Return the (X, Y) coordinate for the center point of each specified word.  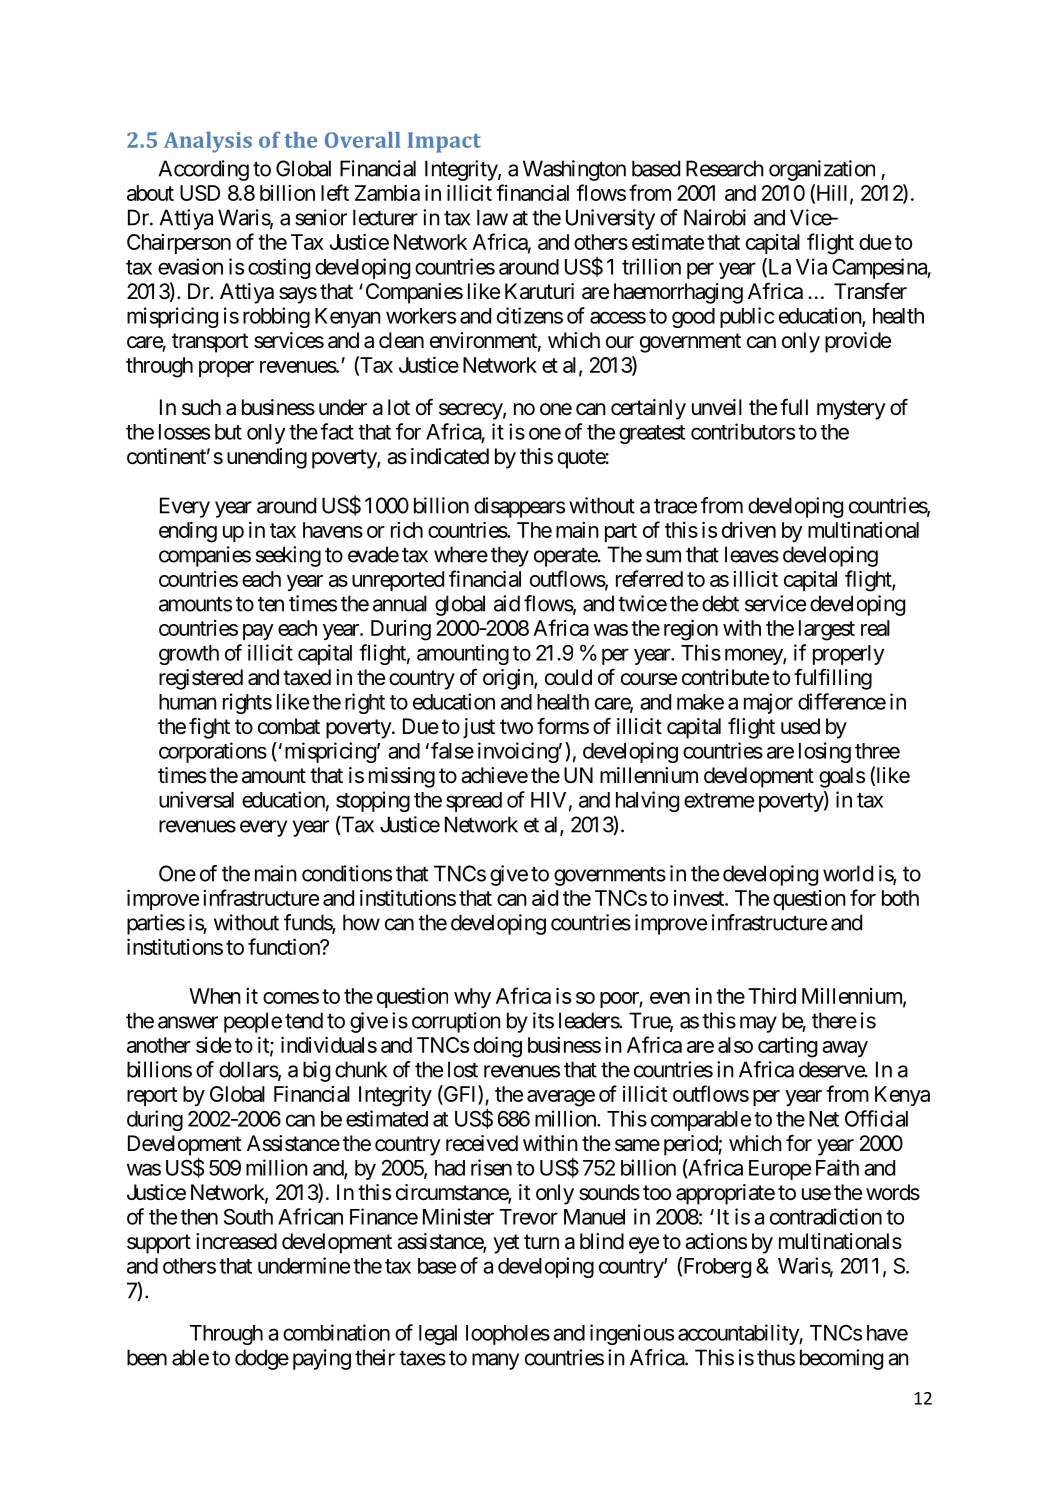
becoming (841, 1359)
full (794, 406)
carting (787, 1047)
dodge (262, 1359)
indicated (450, 456)
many (495, 1361)
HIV (548, 800)
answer (188, 1022)
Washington (574, 170)
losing (825, 752)
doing (498, 1047)
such (201, 407)
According (204, 170)
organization (822, 170)
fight (209, 728)
